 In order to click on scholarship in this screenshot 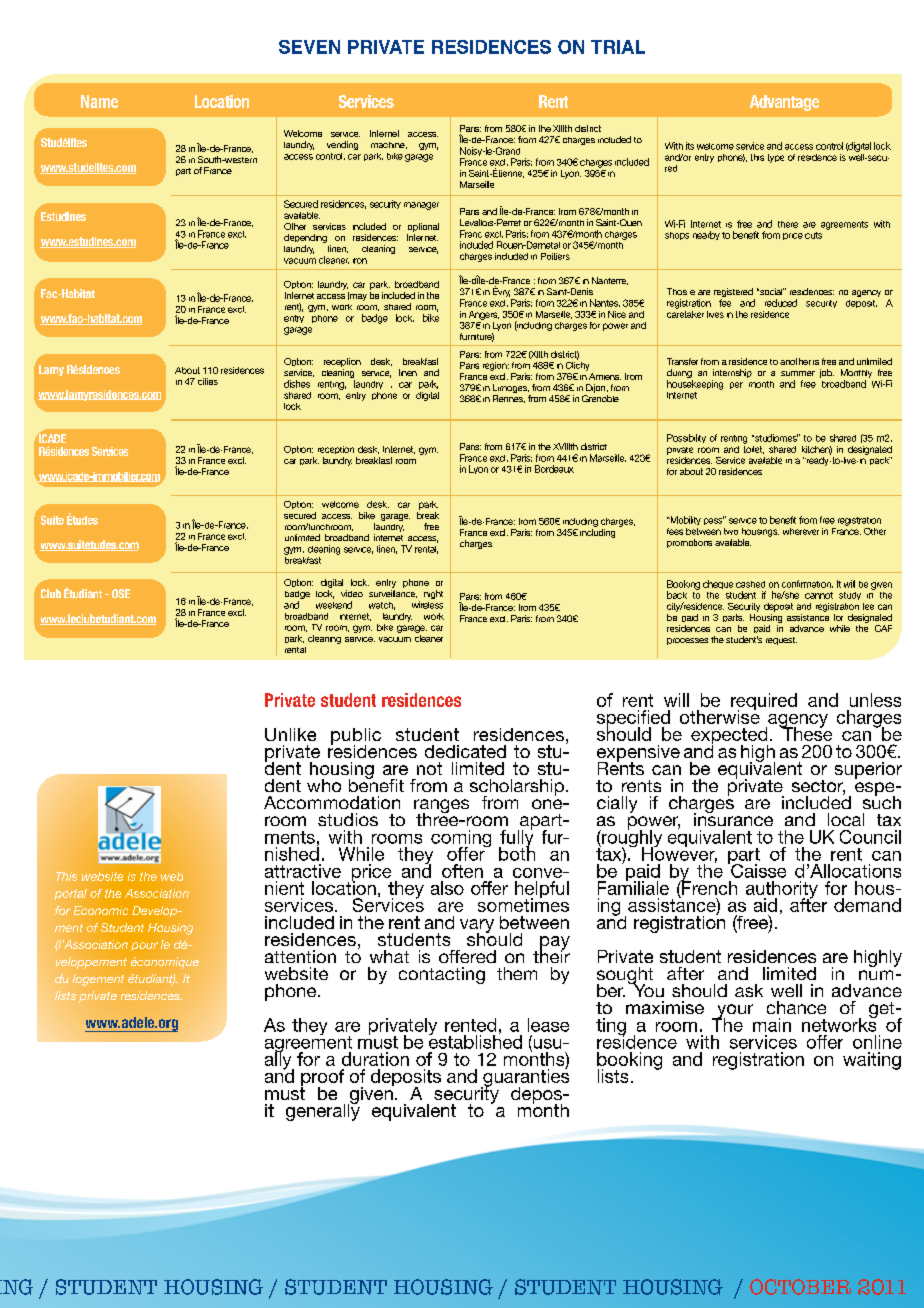, I will do `click(517, 788)`.
